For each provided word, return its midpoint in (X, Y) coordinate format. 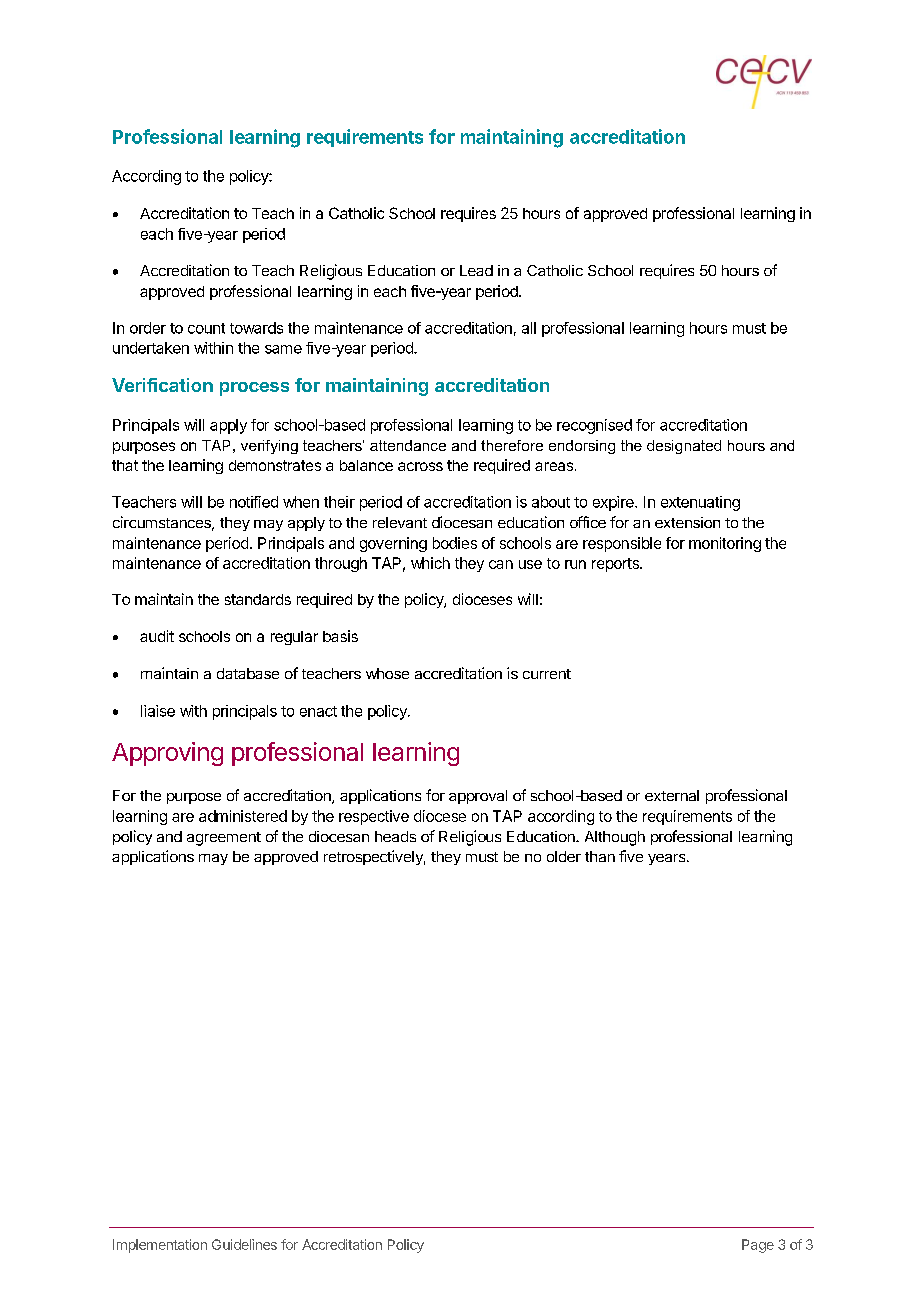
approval (478, 797)
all (529, 328)
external (672, 795)
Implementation (160, 1246)
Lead (476, 270)
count (206, 328)
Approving (167, 754)
